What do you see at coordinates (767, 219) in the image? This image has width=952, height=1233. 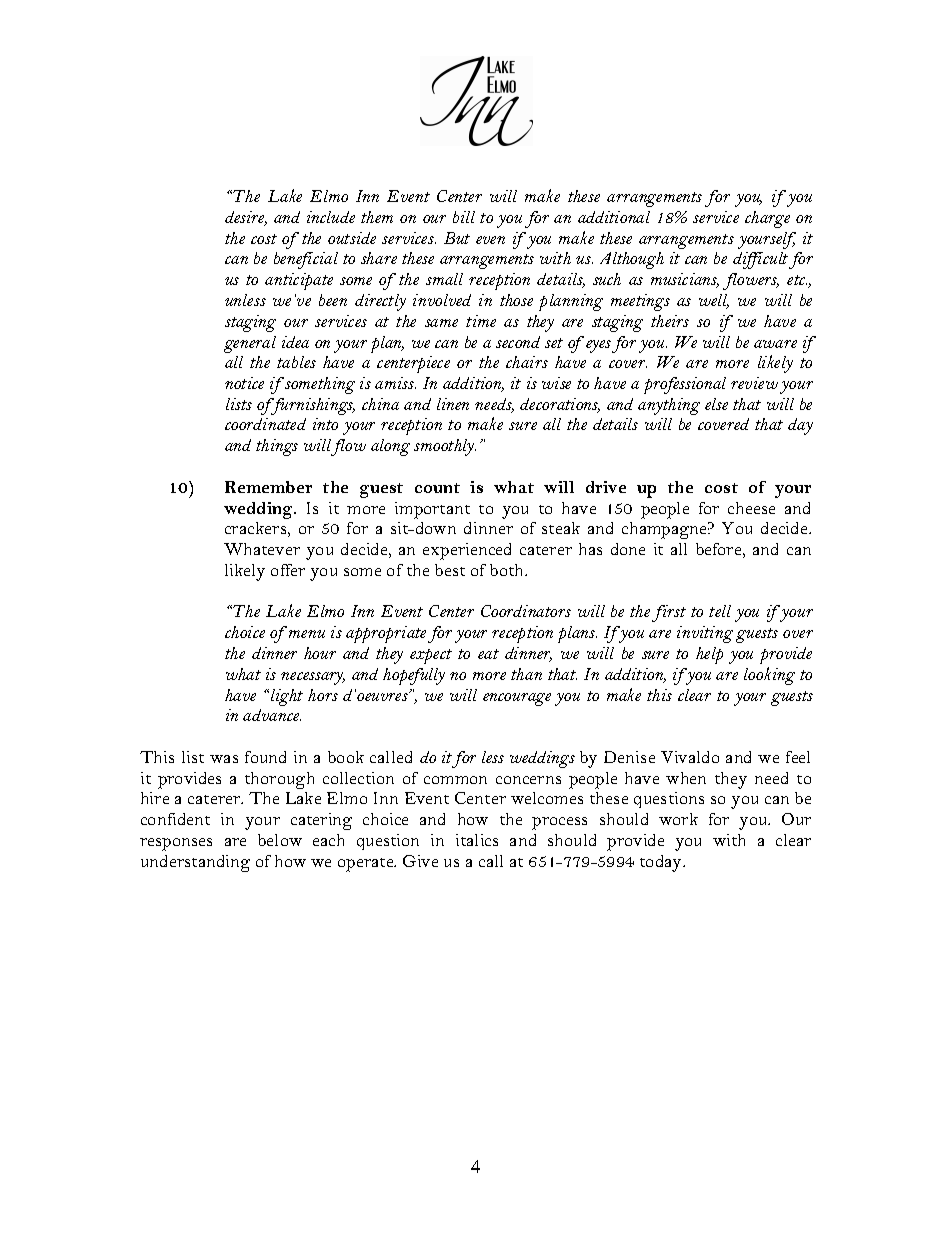 I see `charge` at bounding box center [767, 219].
